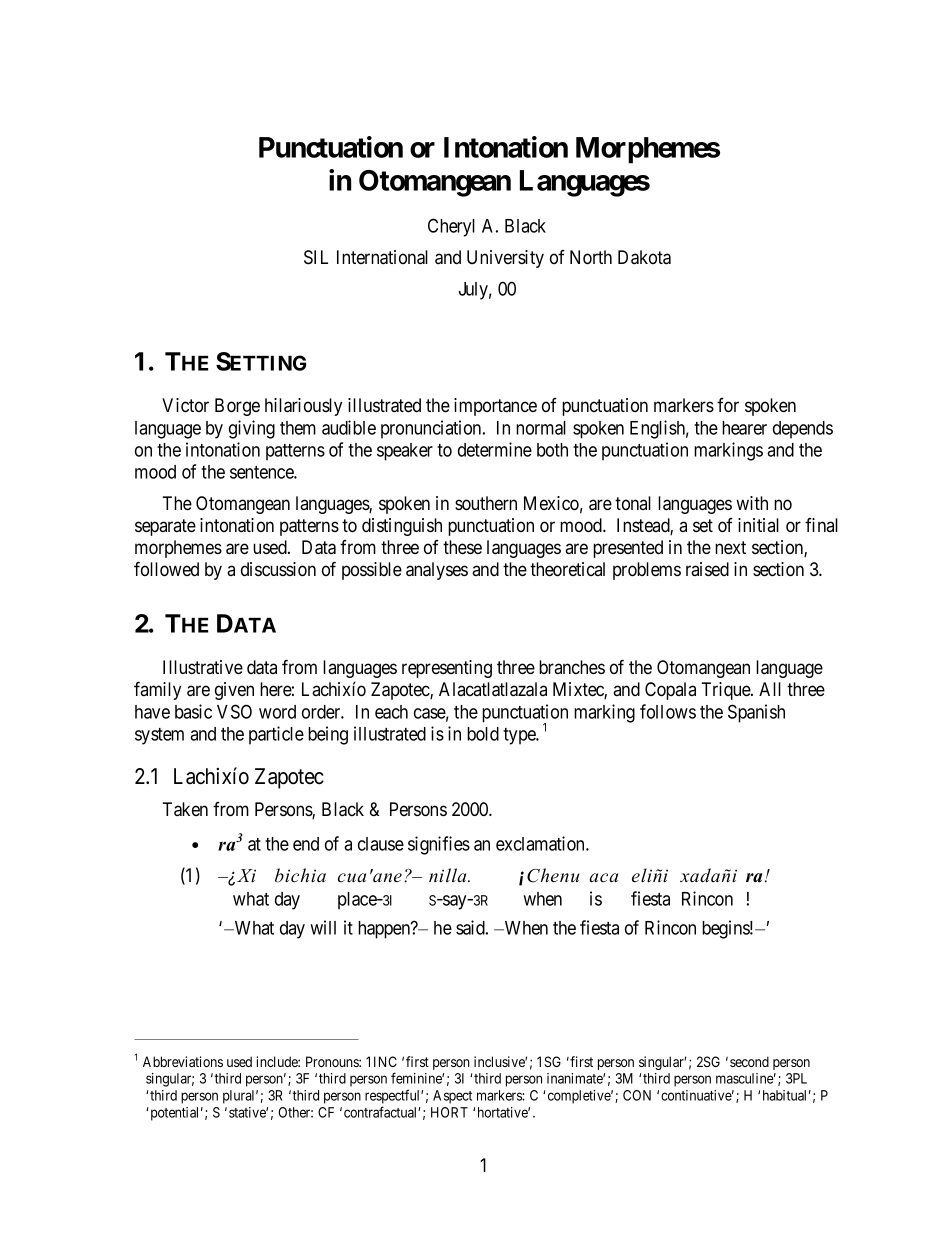 This screenshot has width=952, height=1233. What do you see at coordinates (449, 875) in the screenshot?
I see `nilla` at bounding box center [449, 875].
